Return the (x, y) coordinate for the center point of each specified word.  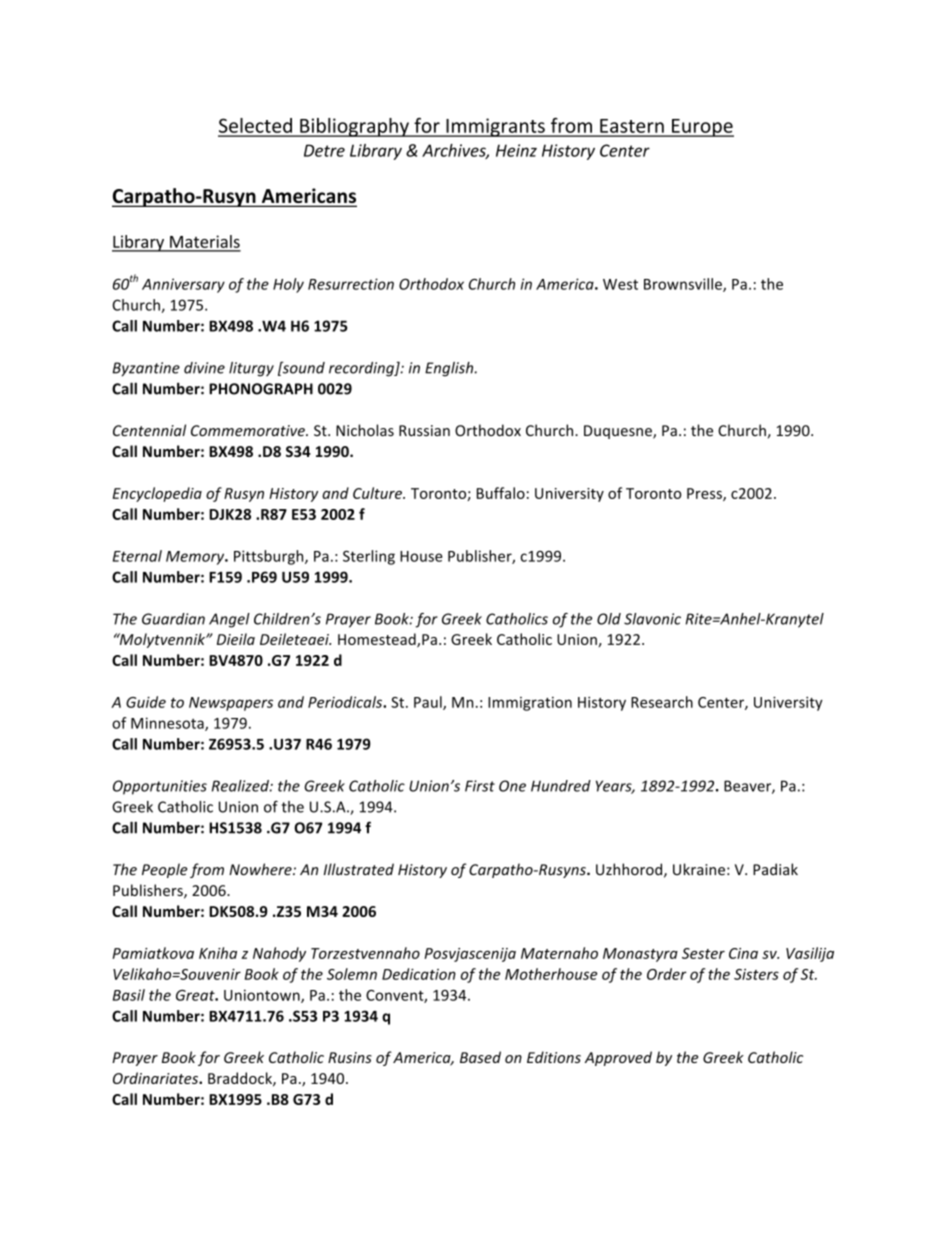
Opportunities (160, 787)
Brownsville (684, 285)
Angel (229, 620)
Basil (129, 995)
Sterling (369, 557)
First (480, 786)
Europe (702, 128)
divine (204, 368)
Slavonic (652, 619)
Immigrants (495, 127)
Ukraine (699, 869)
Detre (324, 150)
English (450, 369)
